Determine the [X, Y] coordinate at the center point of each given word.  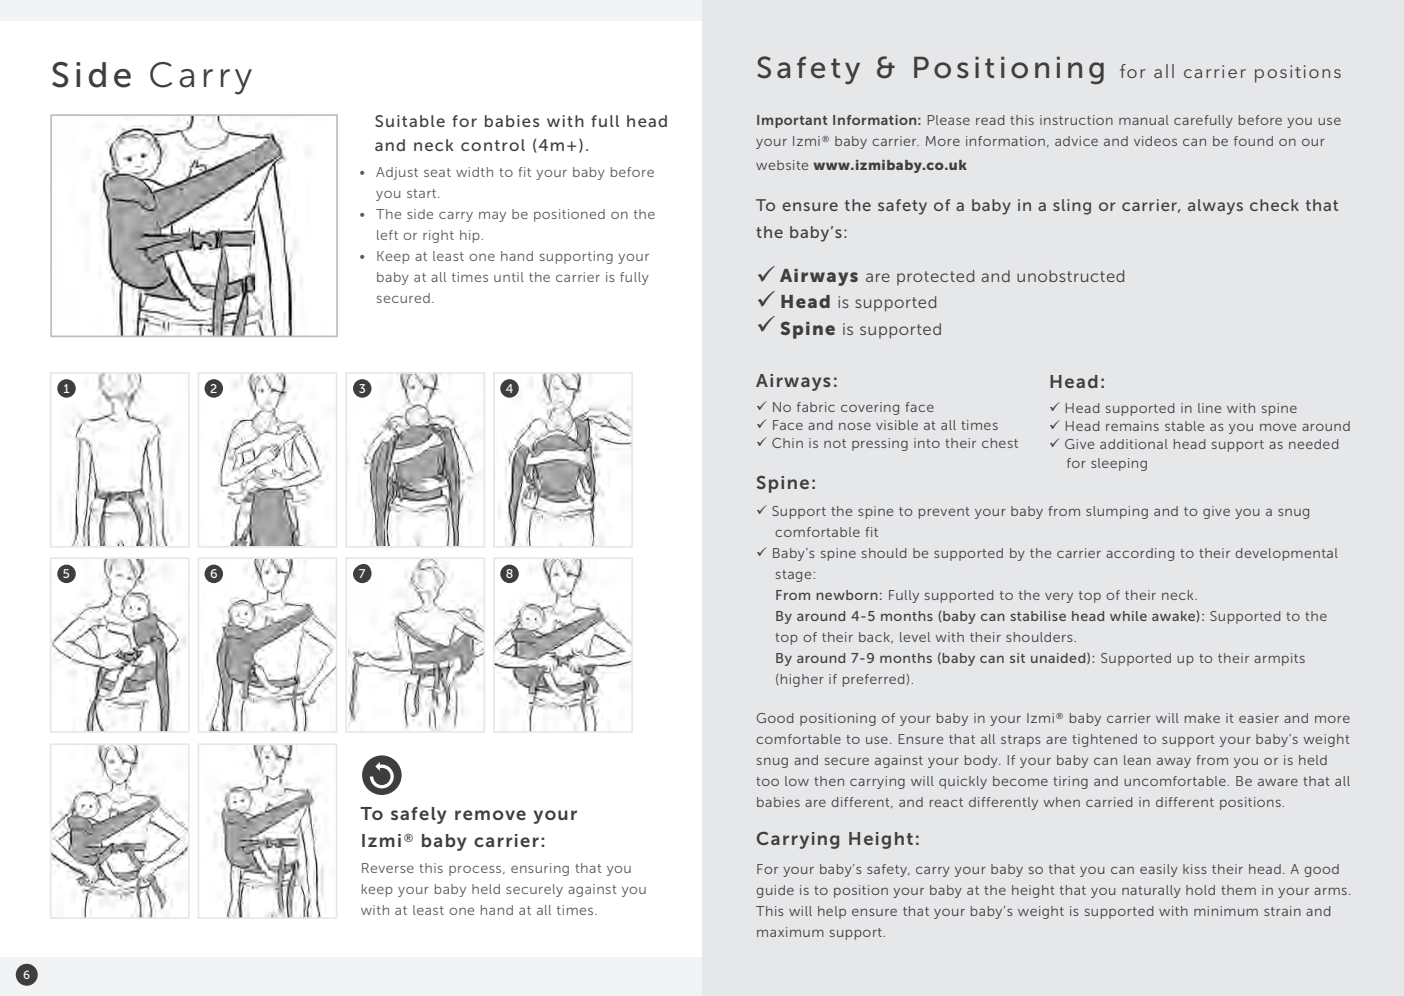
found [1253, 141]
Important [792, 121]
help [832, 912]
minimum [1226, 911]
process [476, 870]
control [493, 145]
